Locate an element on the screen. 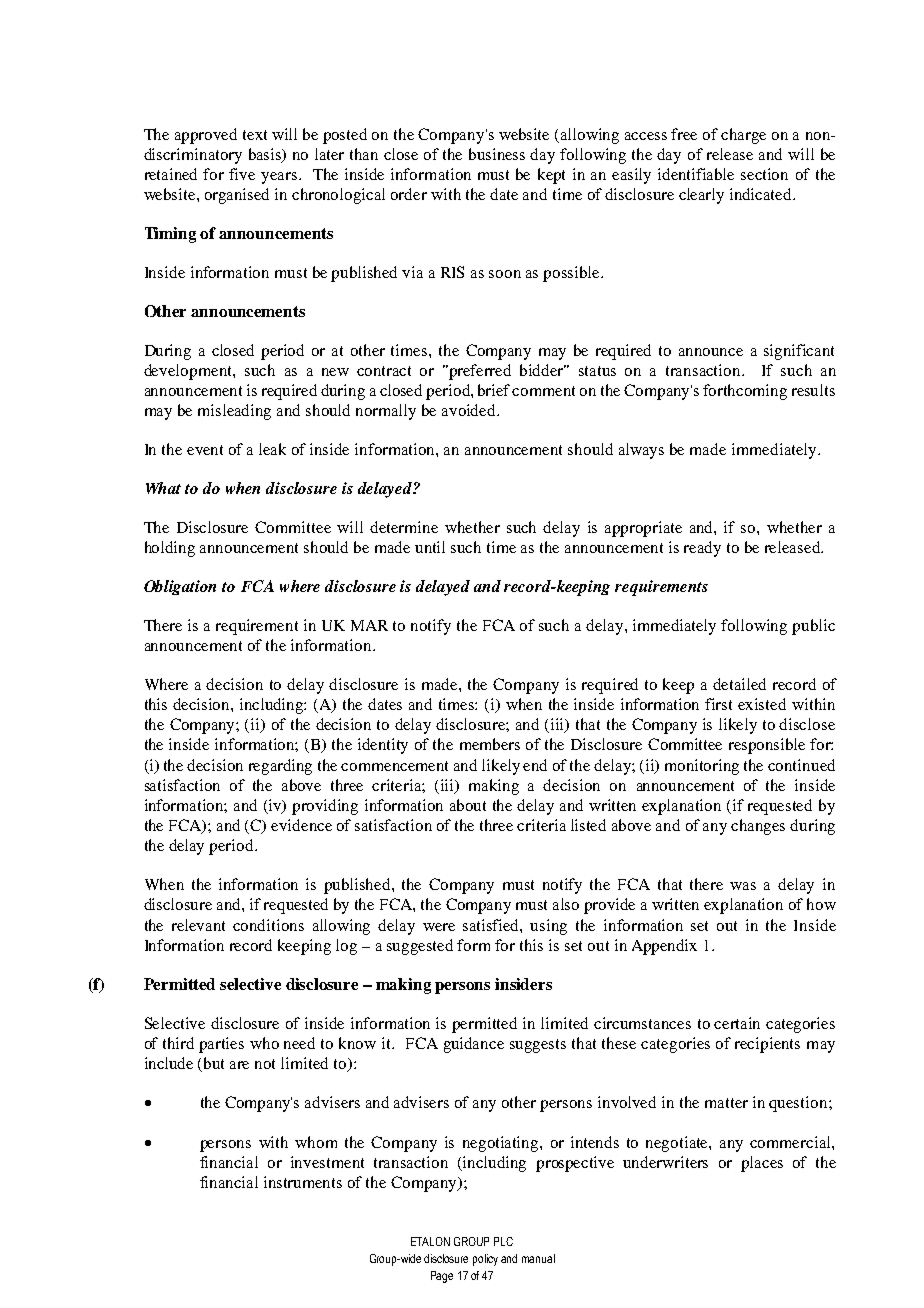 This screenshot has height=1308, width=924. instruments is located at coordinates (303, 1182).
